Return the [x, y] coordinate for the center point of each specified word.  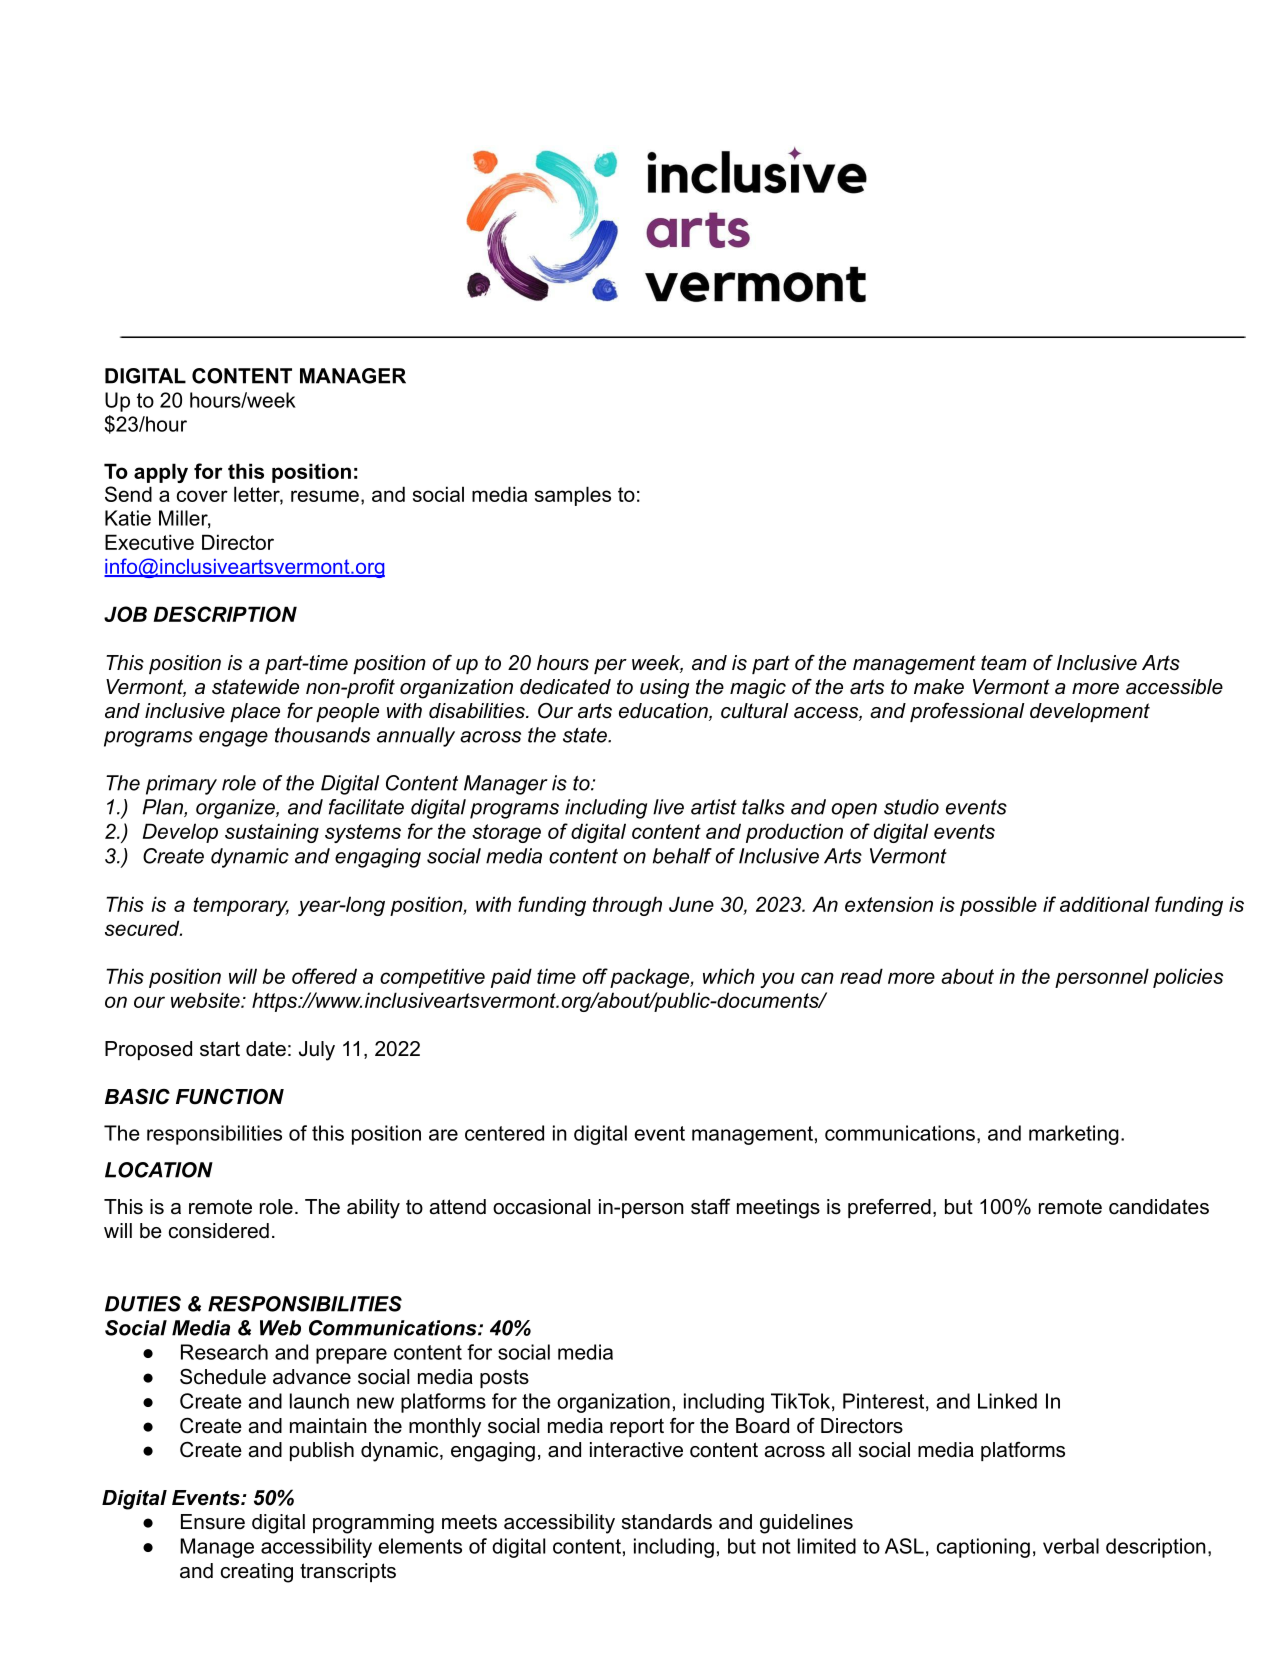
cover [202, 496]
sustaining [272, 833]
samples [573, 496]
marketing [1074, 1135]
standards [667, 1522]
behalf [682, 856]
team [1004, 663]
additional [1105, 904]
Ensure [213, 1522]
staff [710, 1207]
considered [219, 1231]
